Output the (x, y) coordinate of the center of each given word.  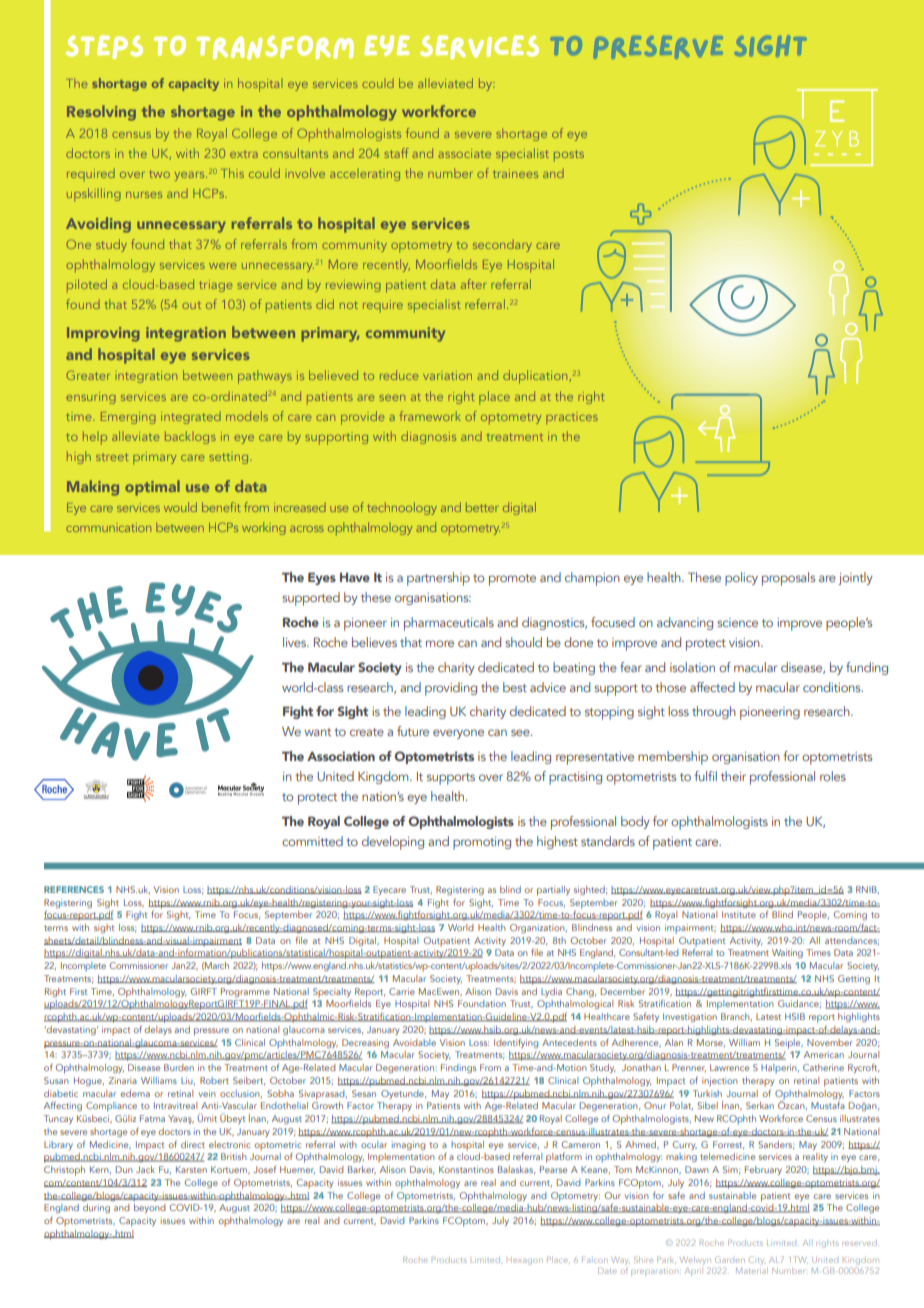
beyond (150, 1208)
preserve (659, 47)
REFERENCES (74, 889)
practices (572, 418)
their (733, 776)
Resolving (101, 113)
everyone (458, 734)
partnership (438, 579)
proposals (788, 579)
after (473, 284)
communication (109, 527)
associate (465, 153)
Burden (179, 1067)
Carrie (402, 991)
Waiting (787, 953)
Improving (103, 334)
